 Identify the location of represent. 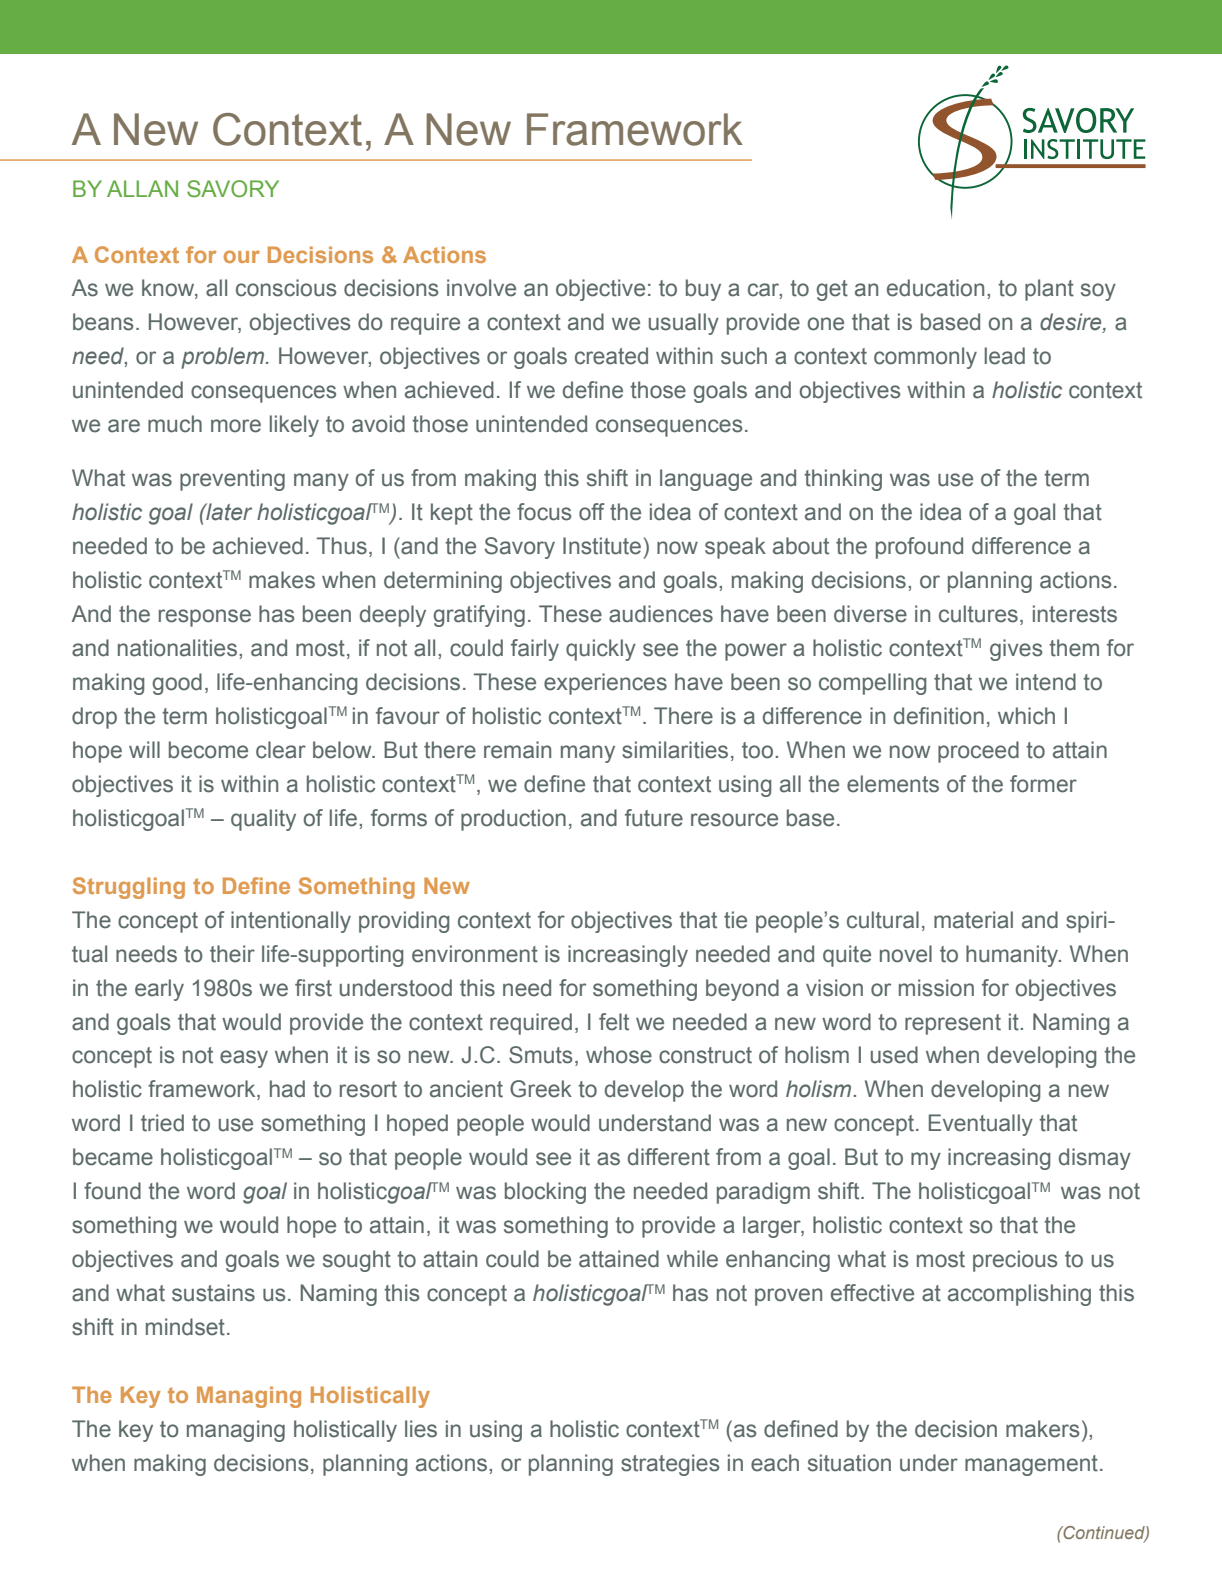
(953, 1024).
